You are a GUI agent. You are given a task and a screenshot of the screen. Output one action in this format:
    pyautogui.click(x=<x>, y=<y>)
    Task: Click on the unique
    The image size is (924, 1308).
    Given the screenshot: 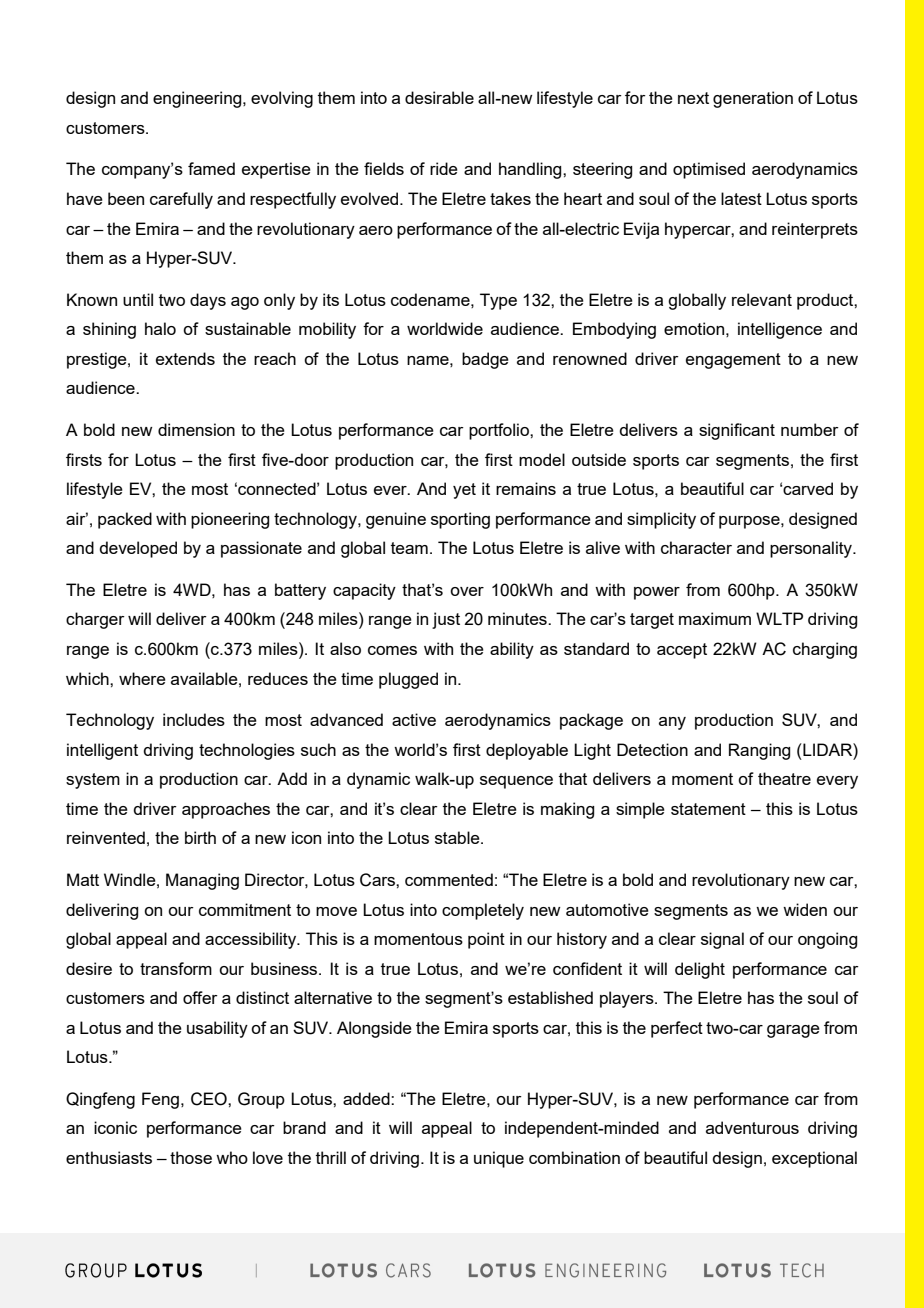 What is the action you would take?
    pyautogui.click(x=499, y=1159)
